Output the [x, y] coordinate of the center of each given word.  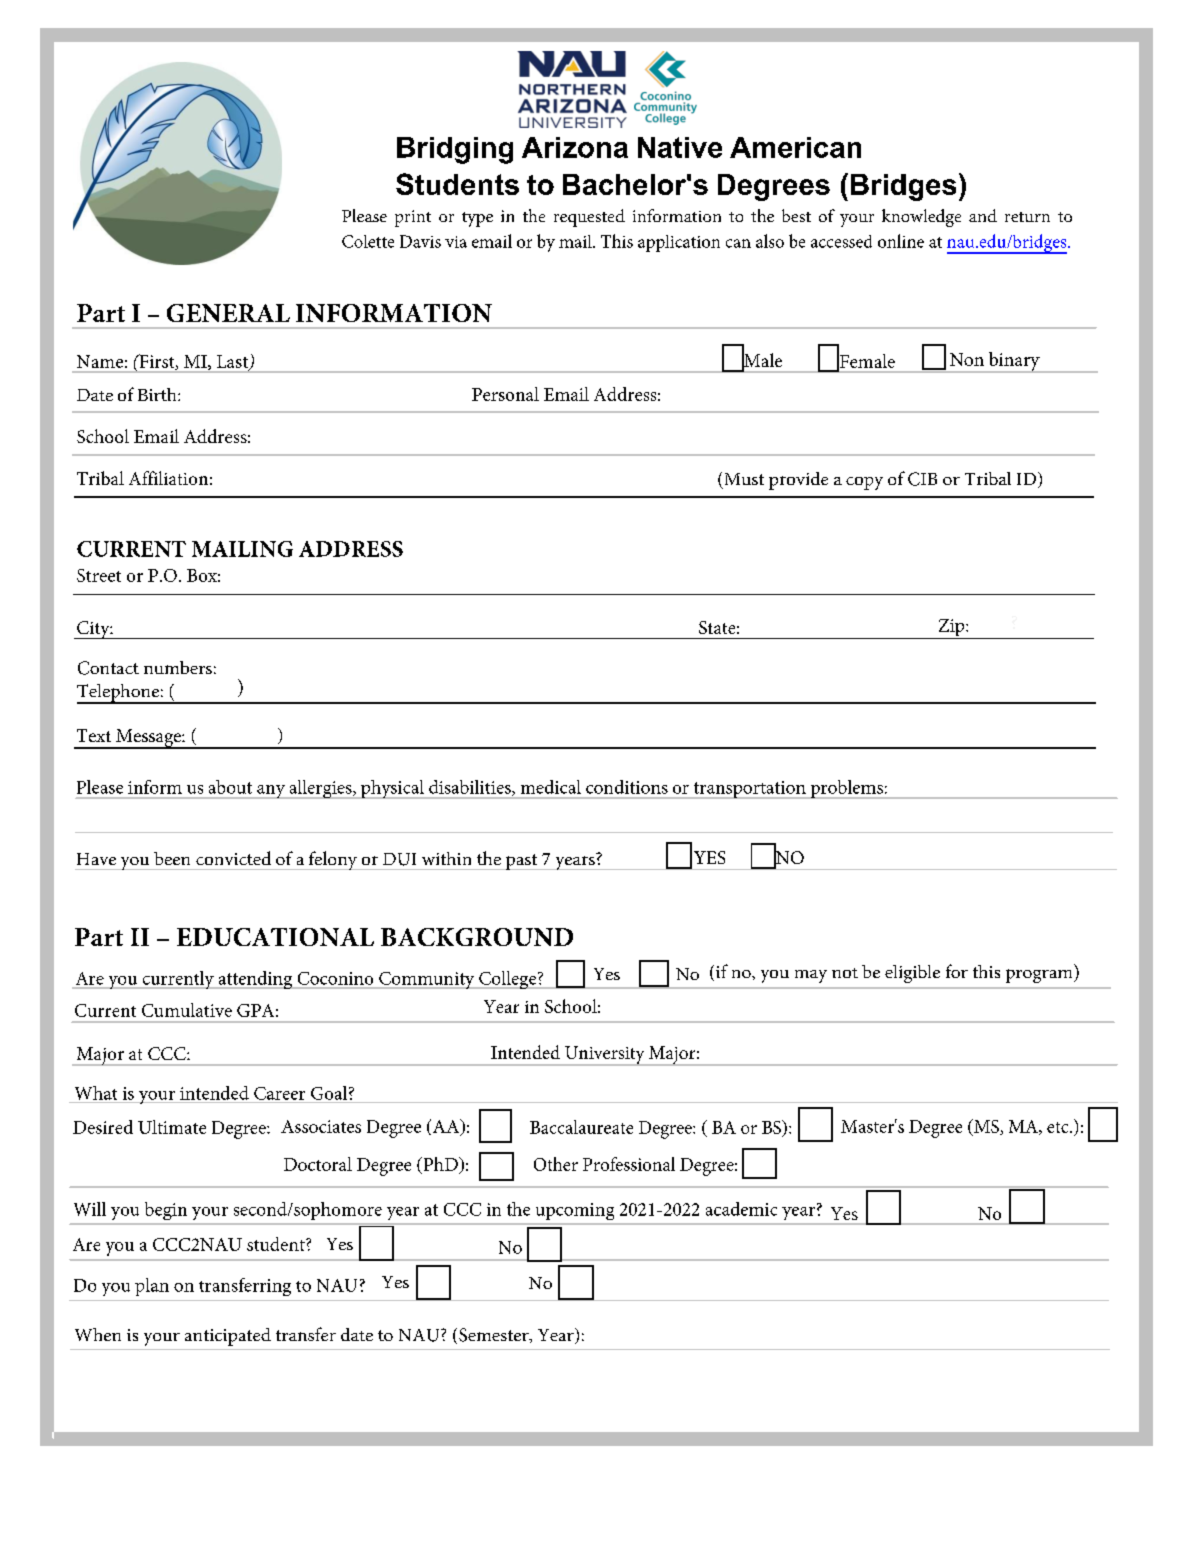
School [103, 436]
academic [741, 1209]
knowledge [921, 218]
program [1040, 976]
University [605, 1056]
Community [427, 980]
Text [94, 735]
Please [364, 215]
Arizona [575, 147]
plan [152, 1287]
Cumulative [187, 1010]
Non [967, 359]
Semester [495, 1335]
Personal [505, 394]
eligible [912, 974]
